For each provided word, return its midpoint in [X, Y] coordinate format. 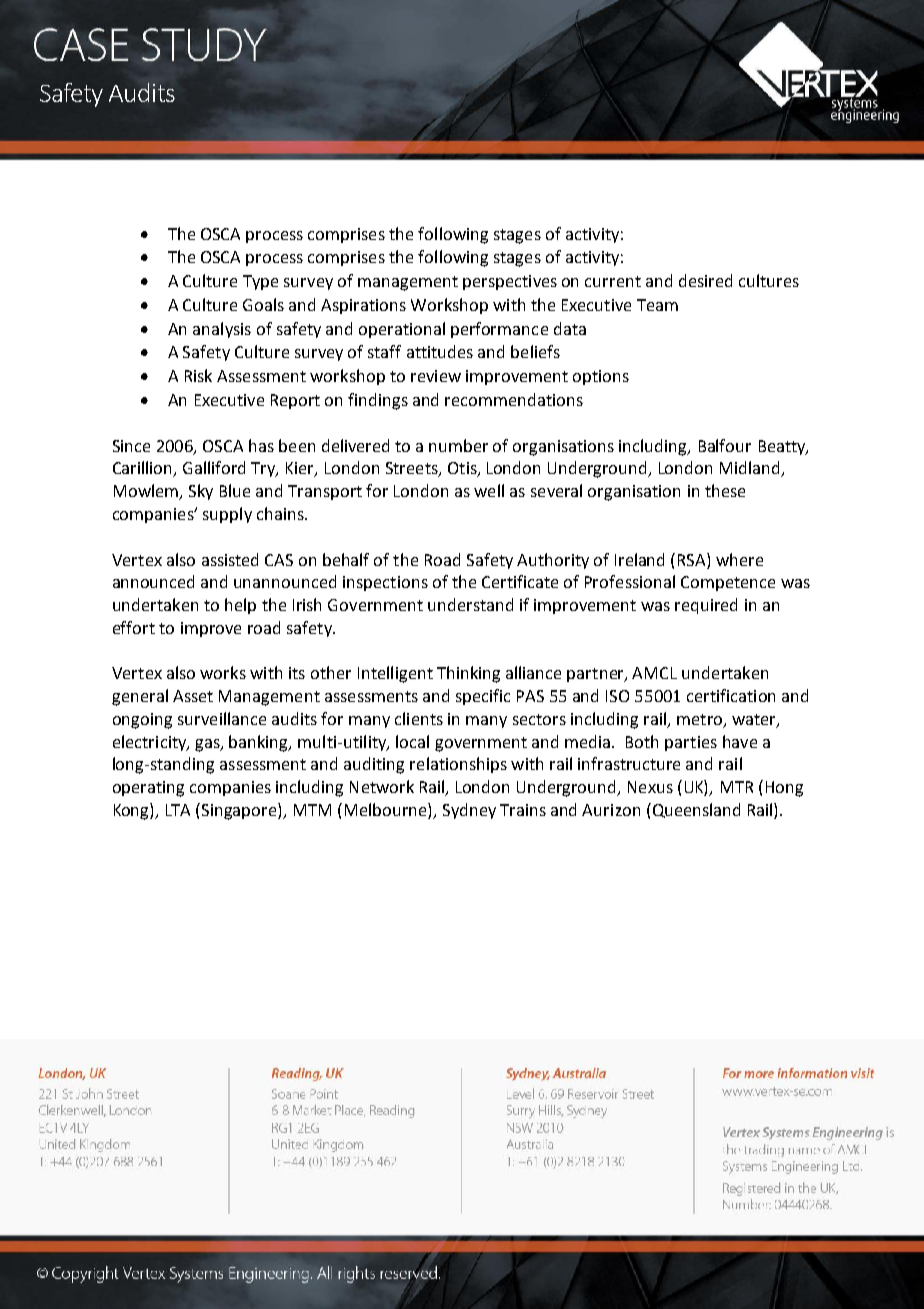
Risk [198, 375]
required [706, 606]
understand [470, 604]
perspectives [510, 282]
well [489, 490]
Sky [201, 492]
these [725, 490]
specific [483, 697]
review [436, 376]
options [601, 377]
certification [731, 695]
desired [705, 280]
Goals [263, 304]
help [240, 606]
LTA [178, 810]
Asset [193, 696]
